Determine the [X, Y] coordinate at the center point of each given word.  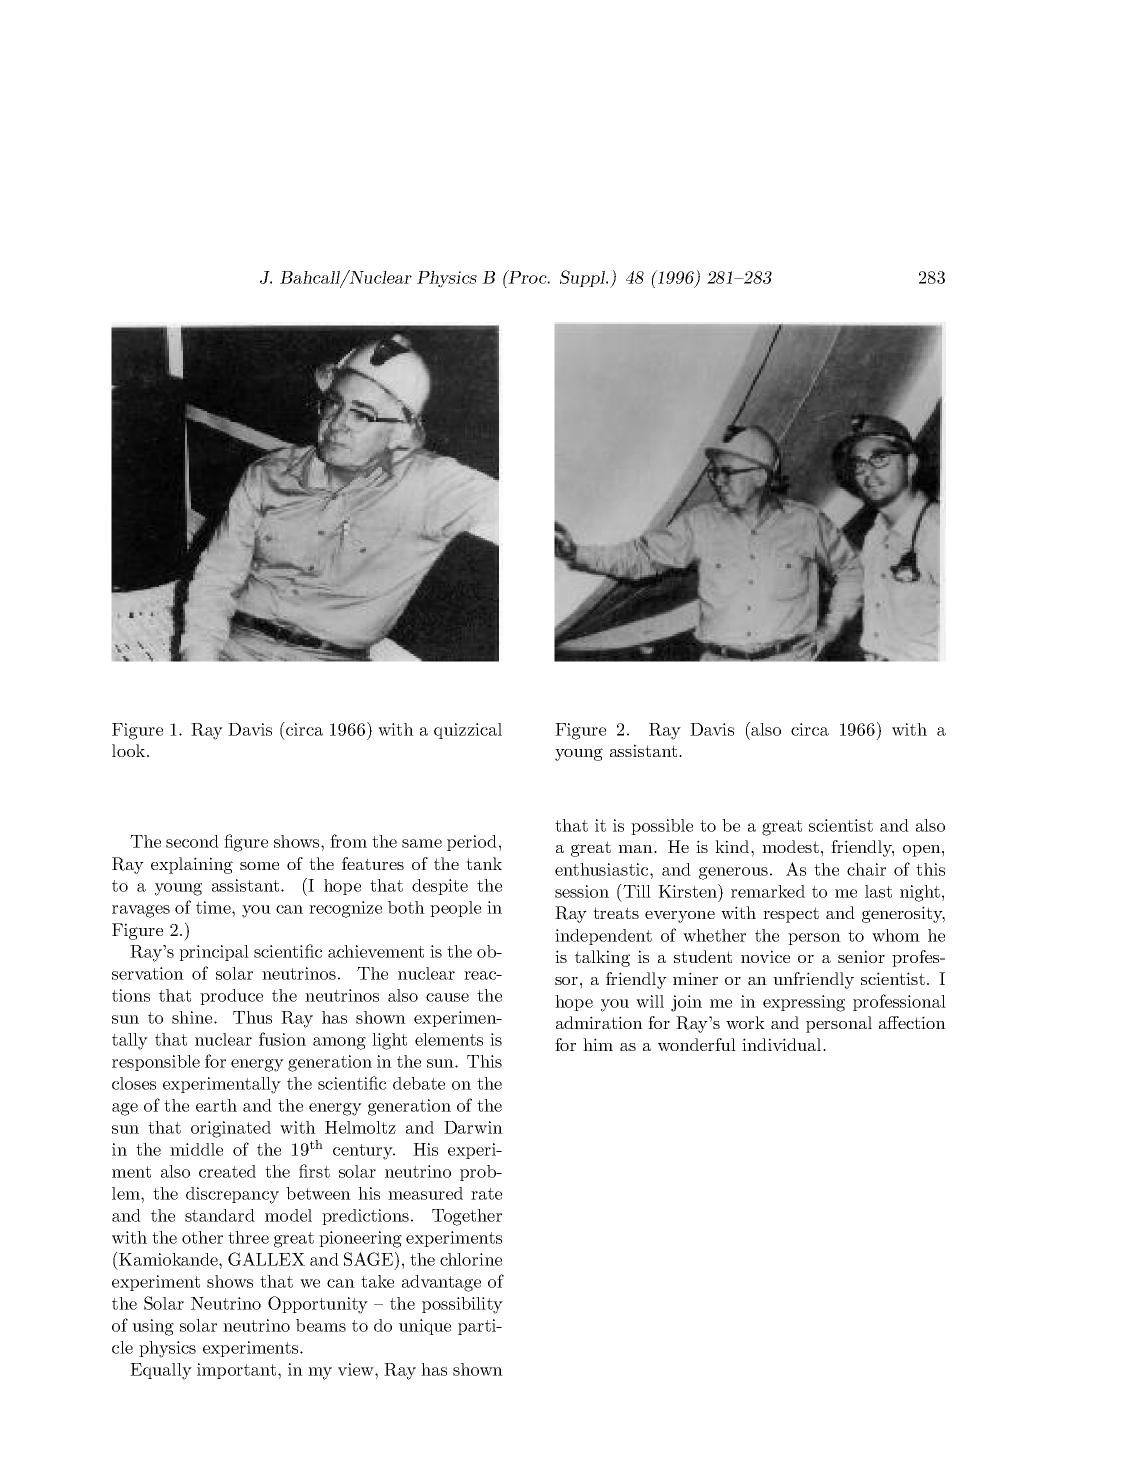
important [236, 1371]
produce [231, 997]
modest [790, 846]
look [130, 750]
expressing [804, 1003]
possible [662, 827]
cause [447, 997]
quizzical [468, 731]
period [472, 843]
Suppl [583, 278]
